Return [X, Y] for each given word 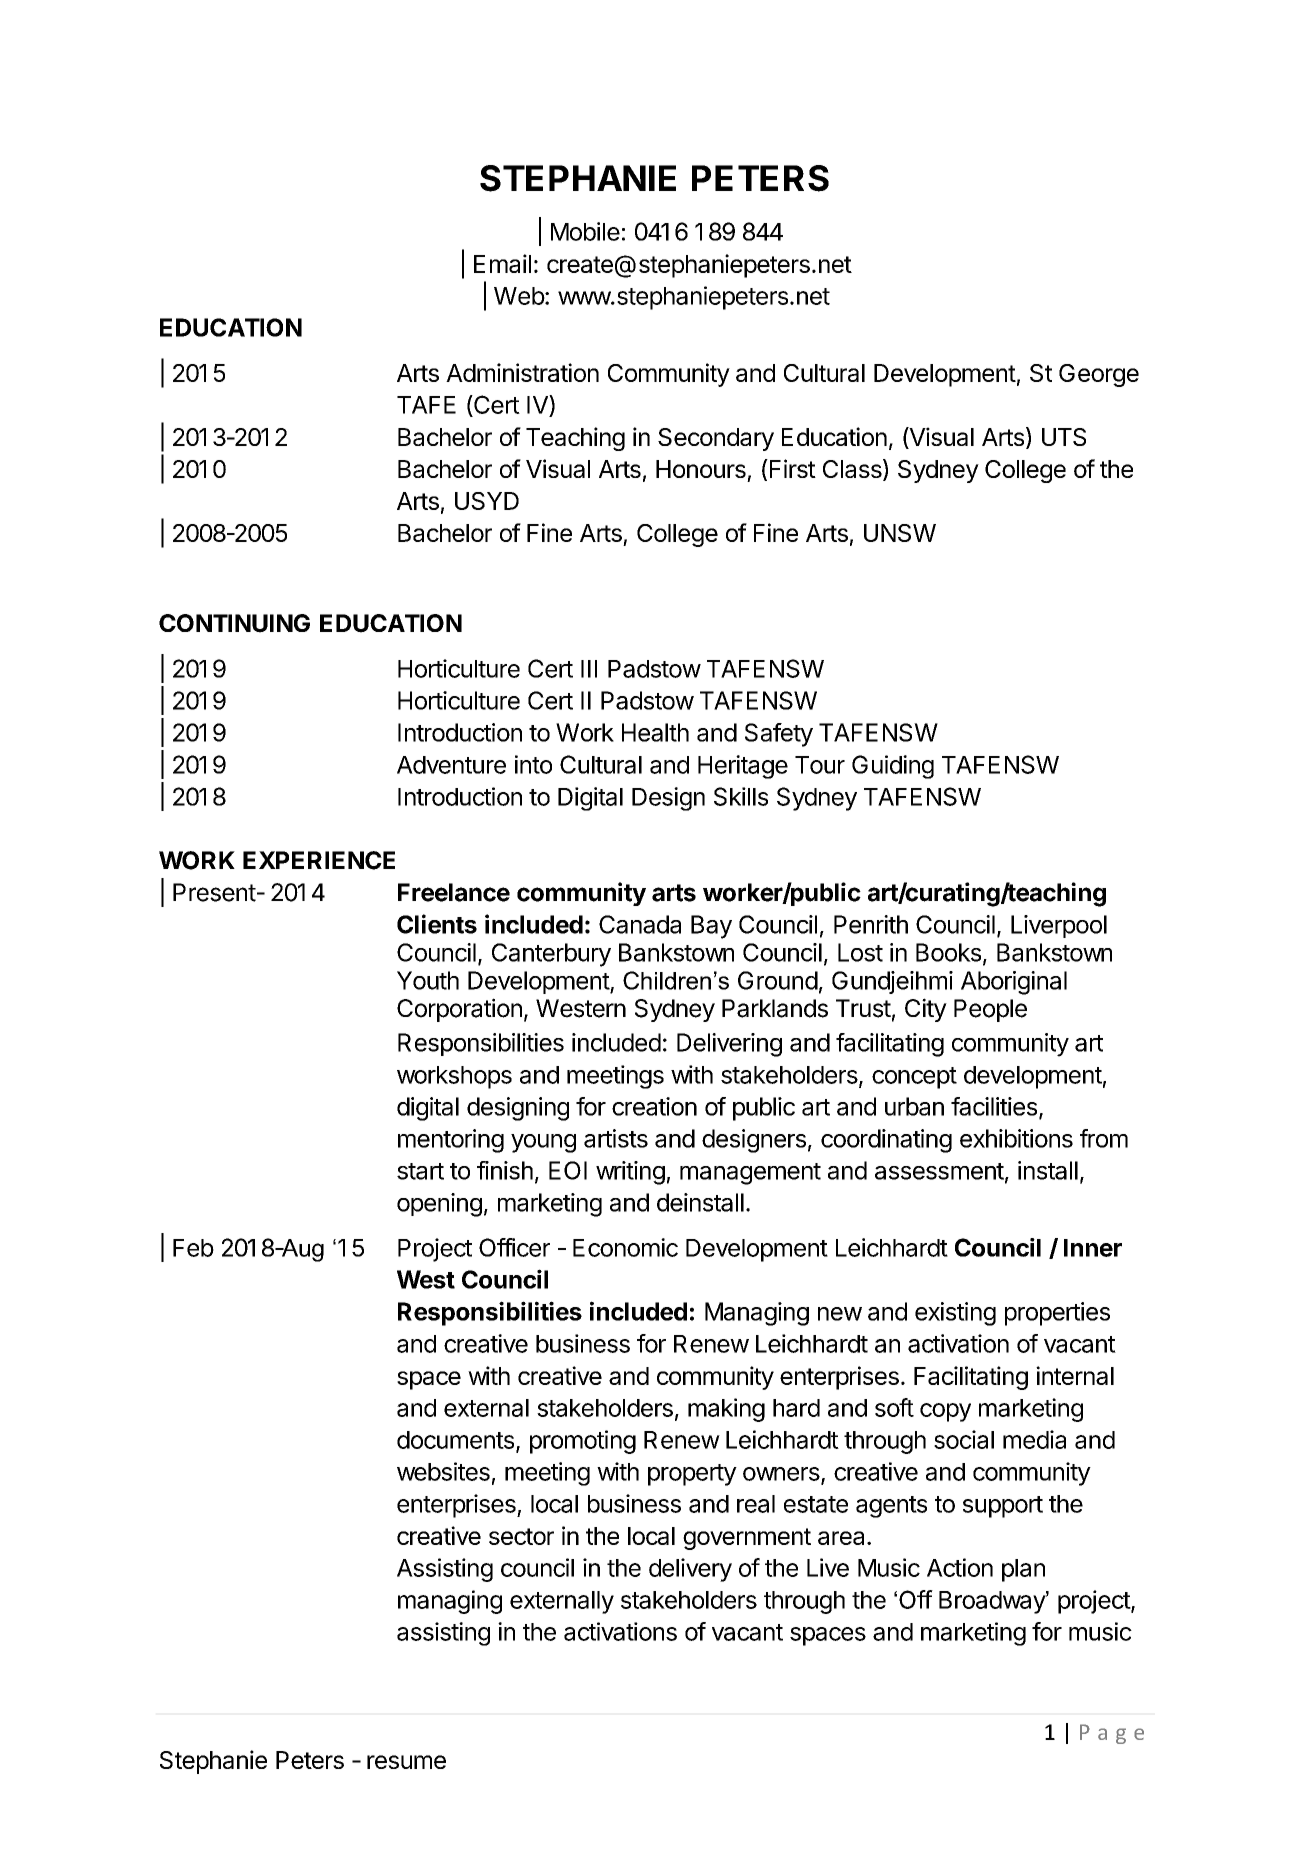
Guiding [893, 767]
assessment [939, 1171]
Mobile [585, 231]
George [1099, 375]
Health [655, 732]
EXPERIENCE [319, 860]
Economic [625, 1247]
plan [1023, 1570]
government [747, 1539]
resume [406, 1762]
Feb [193, 1248]
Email [502, 263]
